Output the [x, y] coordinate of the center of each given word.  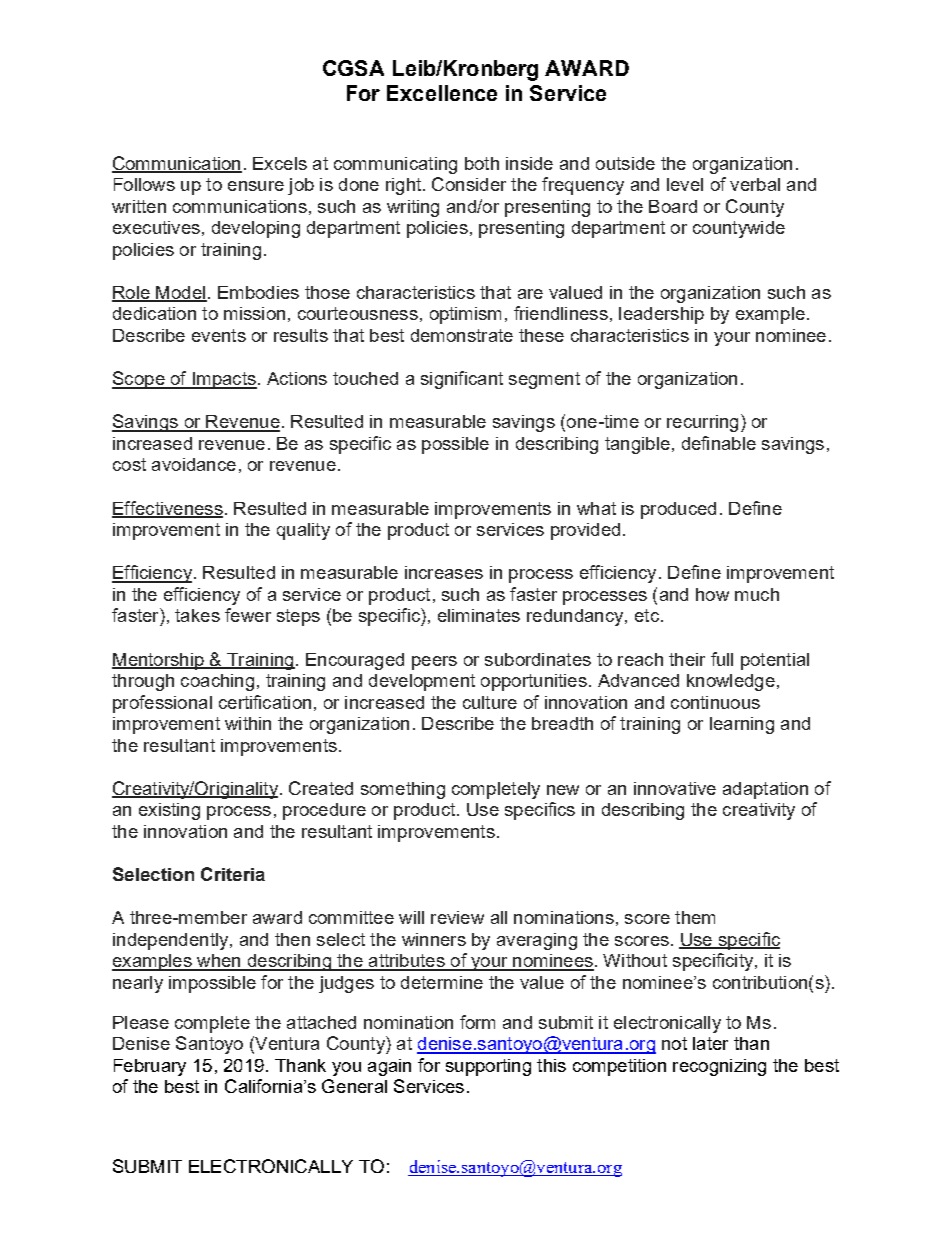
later [710, 1043]
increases [444, 572]
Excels [280, 163]
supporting [488, 1067]
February [150, 1067]
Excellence [442, 93]
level [685, 184]
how [712, 594]
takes [197, 615]
